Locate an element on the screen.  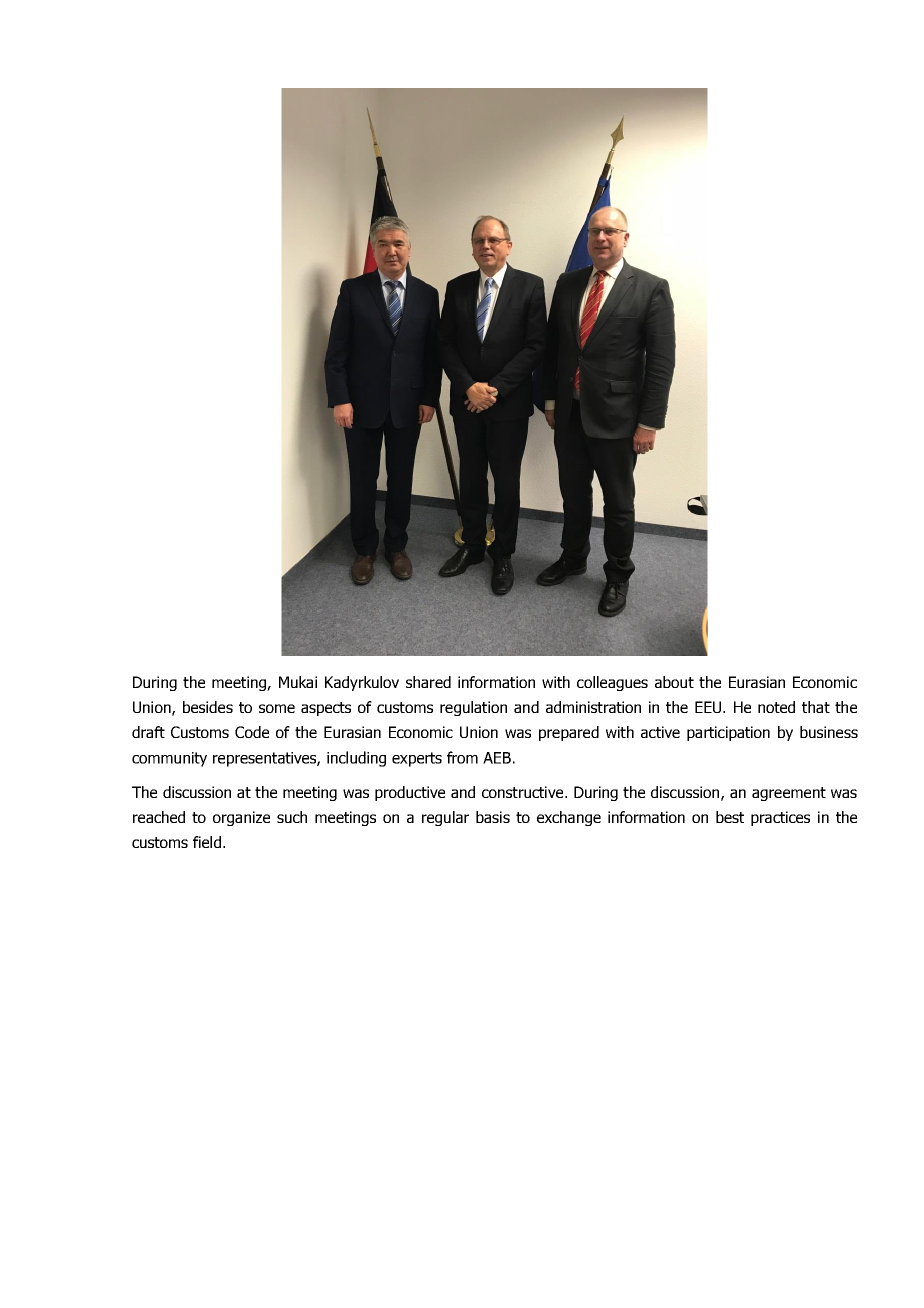
regular is located at coordinates (445, 818).
